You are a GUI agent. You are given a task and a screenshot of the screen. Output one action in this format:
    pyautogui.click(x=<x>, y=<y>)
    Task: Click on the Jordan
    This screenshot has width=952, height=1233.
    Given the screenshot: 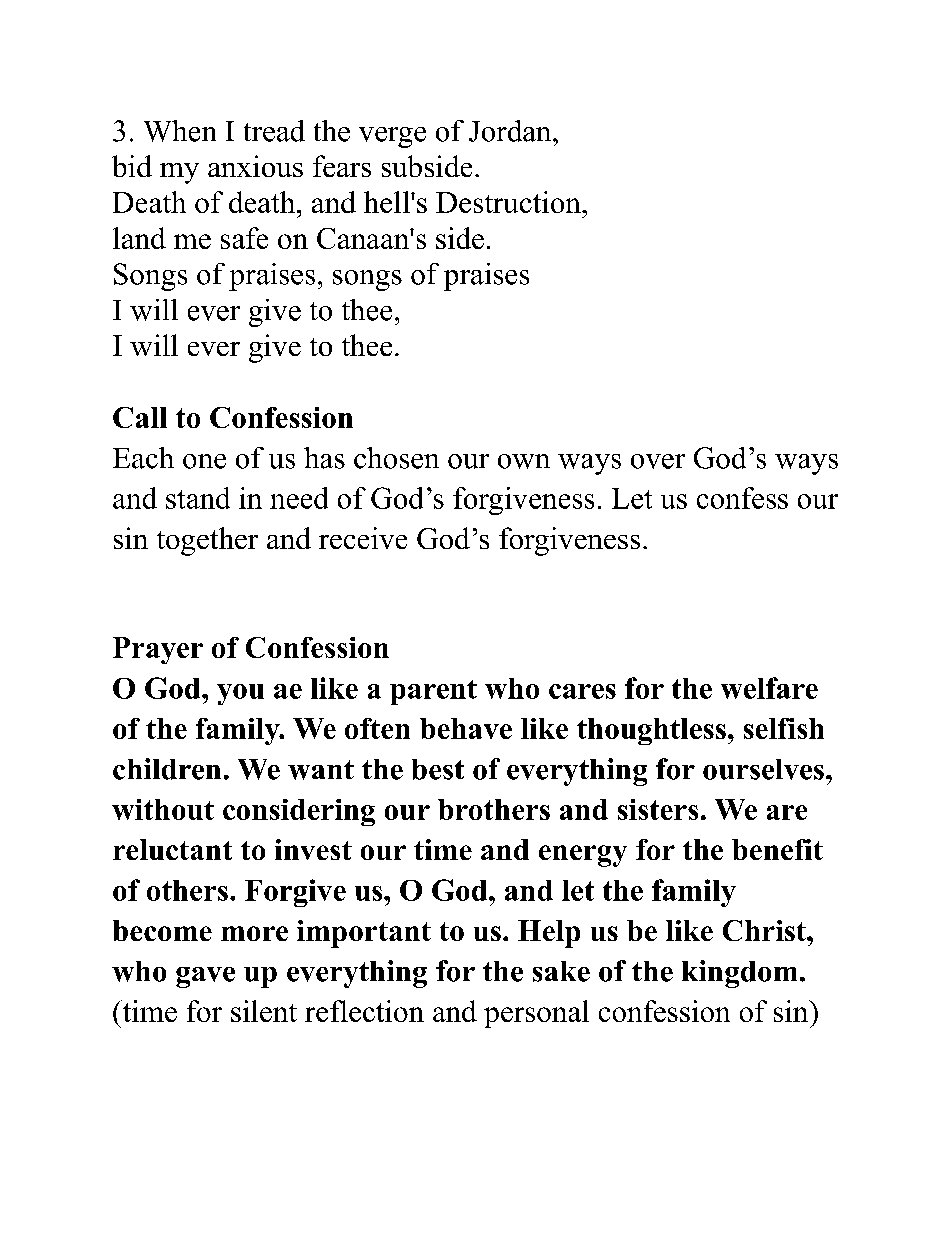 What is the action you would take?
    pyautogui.click(x=511, y=131)
